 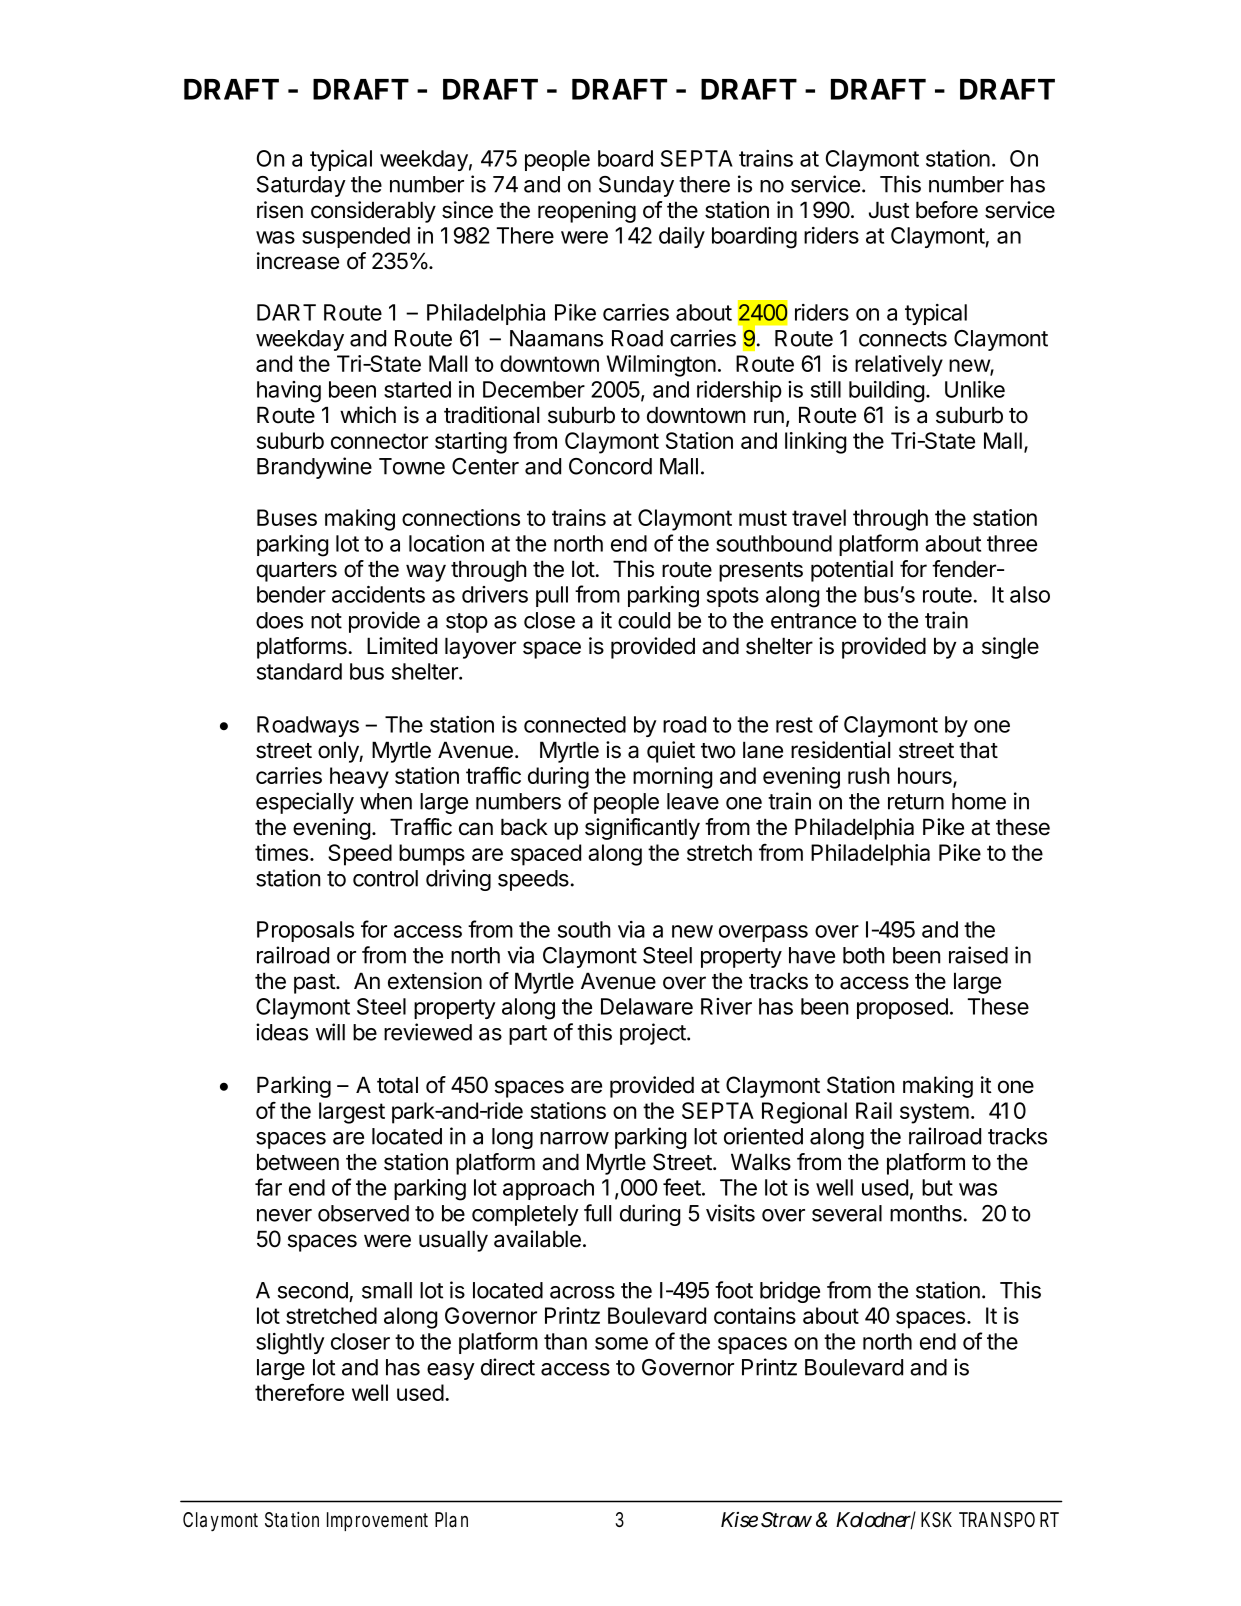 What do you see at coordinates (356, 237) in the screenshot?
I see `suspended` at bounding box center [356, 237].
